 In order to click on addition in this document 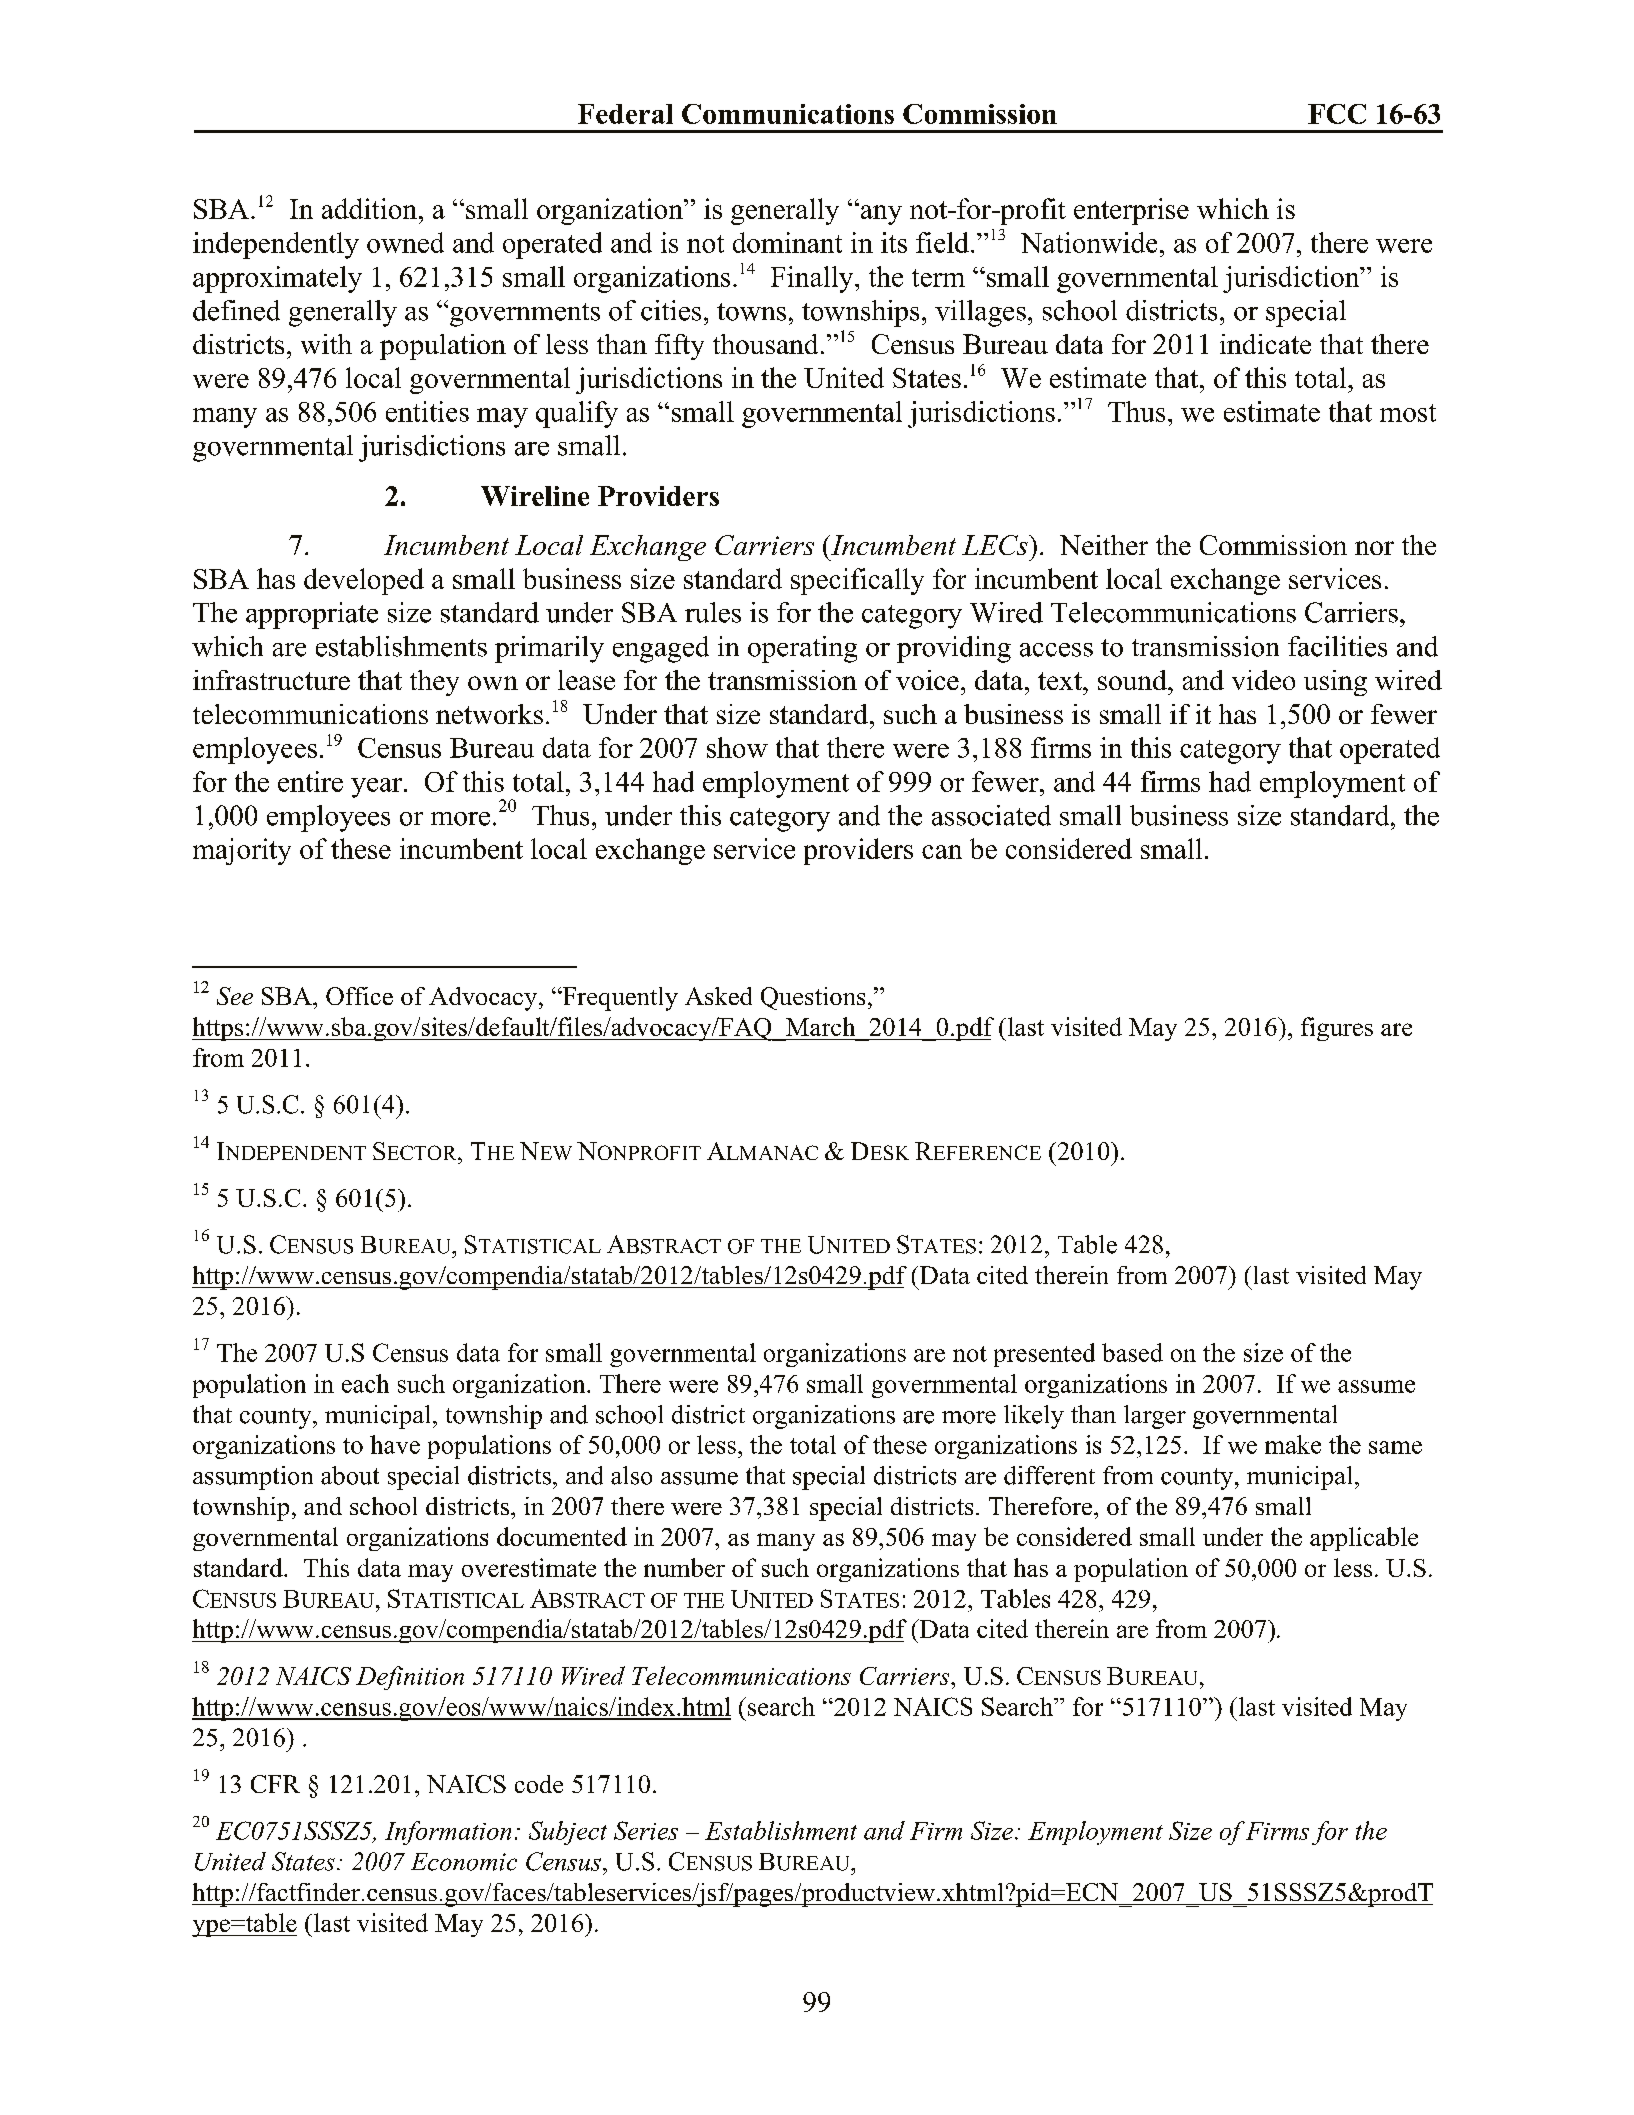, I will do `click(369, 208)`.
